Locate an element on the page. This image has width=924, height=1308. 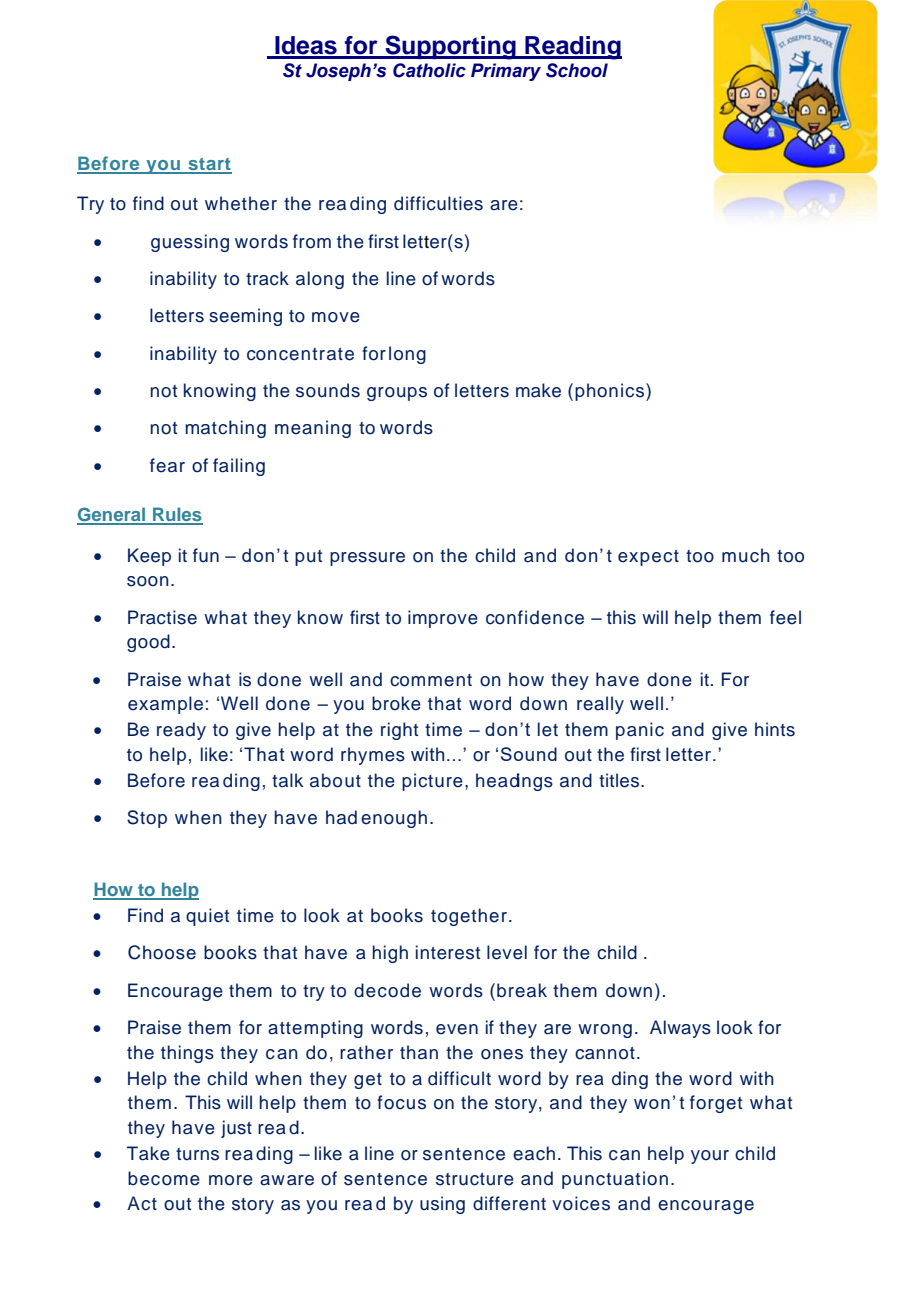
picture is located at coordinates (432, 782).
